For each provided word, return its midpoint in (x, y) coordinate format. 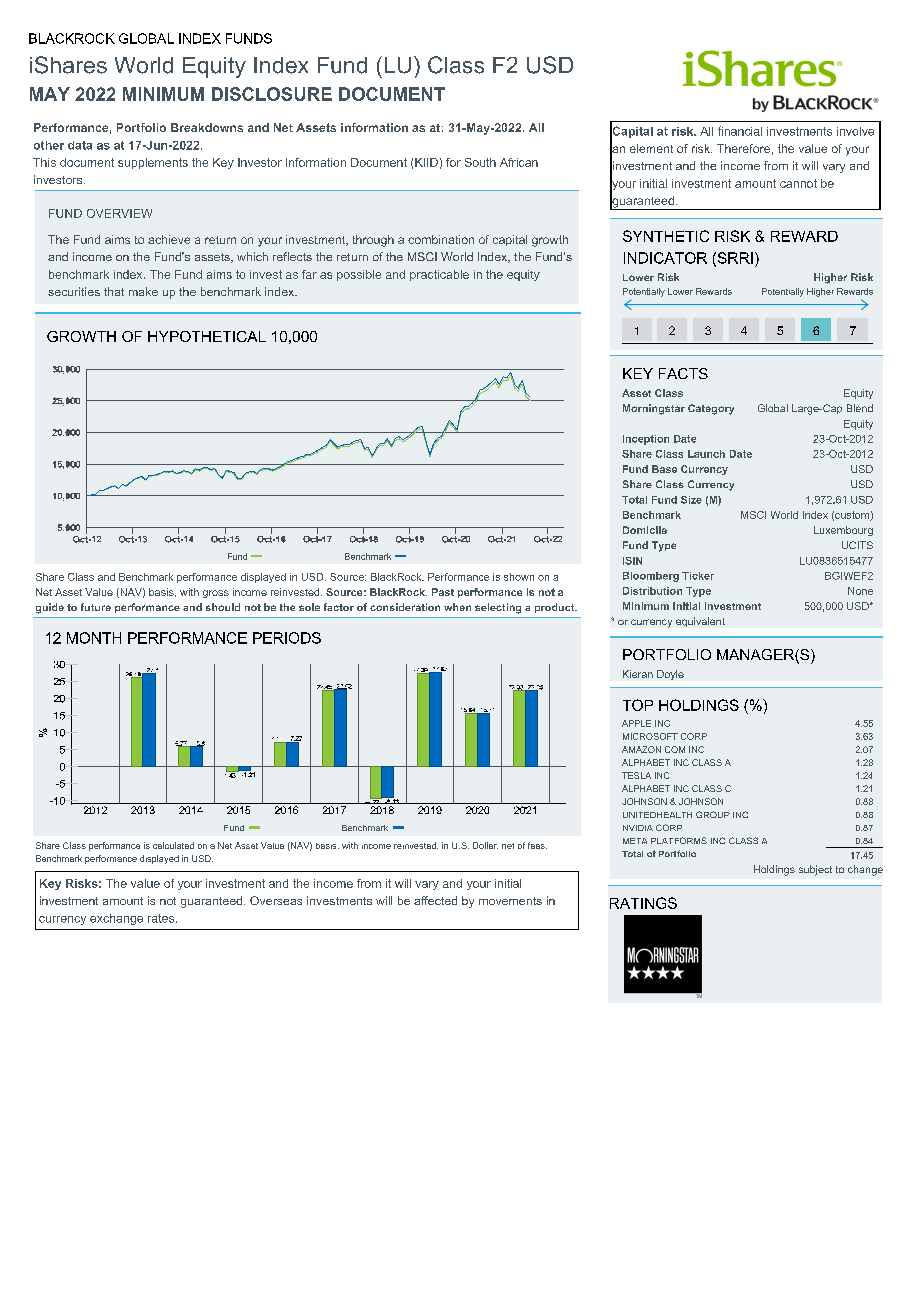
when (457, 607)
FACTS (683, 373)
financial (740, 131)
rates (162, 918)
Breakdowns (207, 127)
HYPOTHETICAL (207, 336)
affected (435, 900)
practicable (439, 275)
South (480, 162)
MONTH (94, 638)
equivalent (700, 622)
